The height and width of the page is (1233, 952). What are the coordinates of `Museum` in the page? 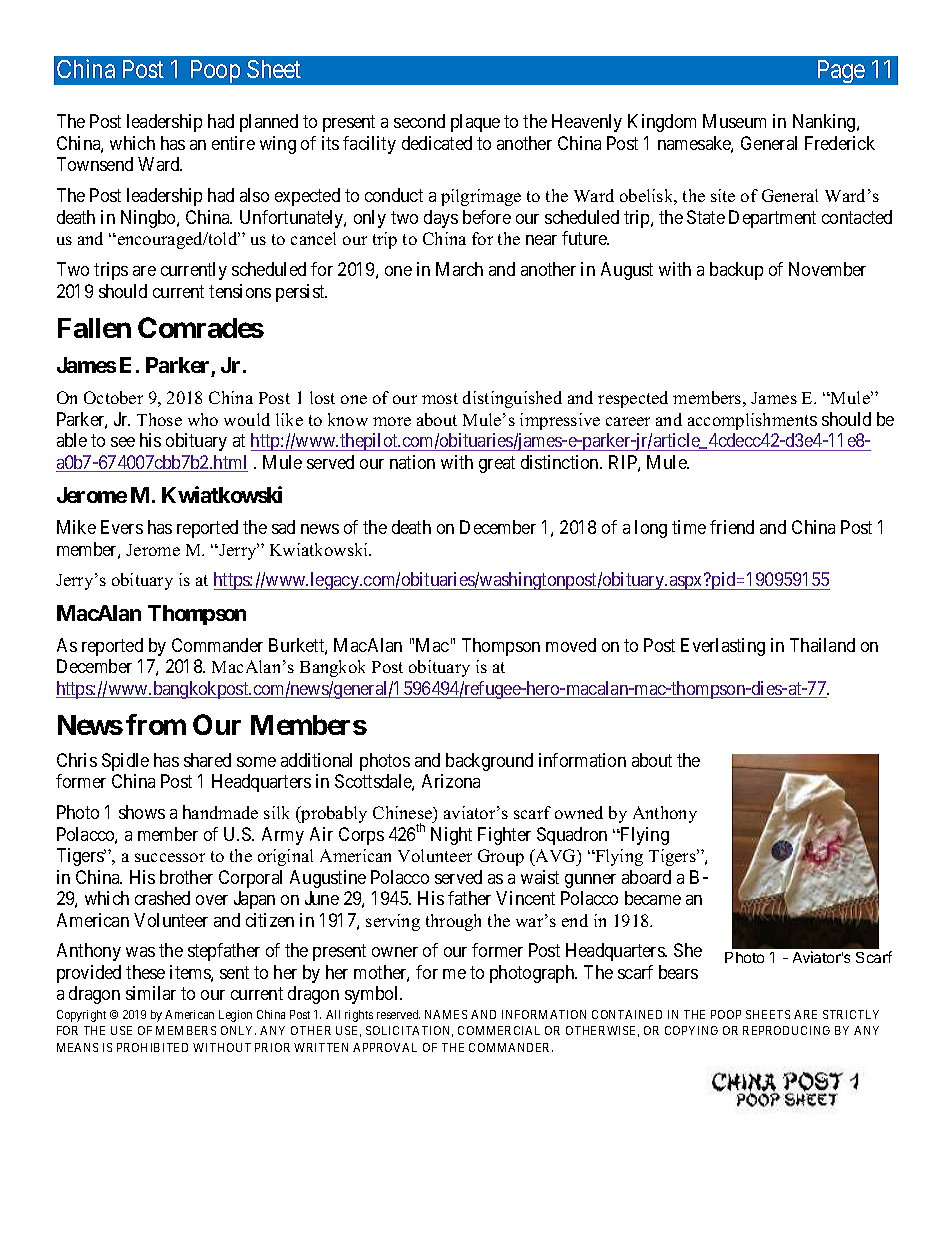 It's located at (734, 121).
